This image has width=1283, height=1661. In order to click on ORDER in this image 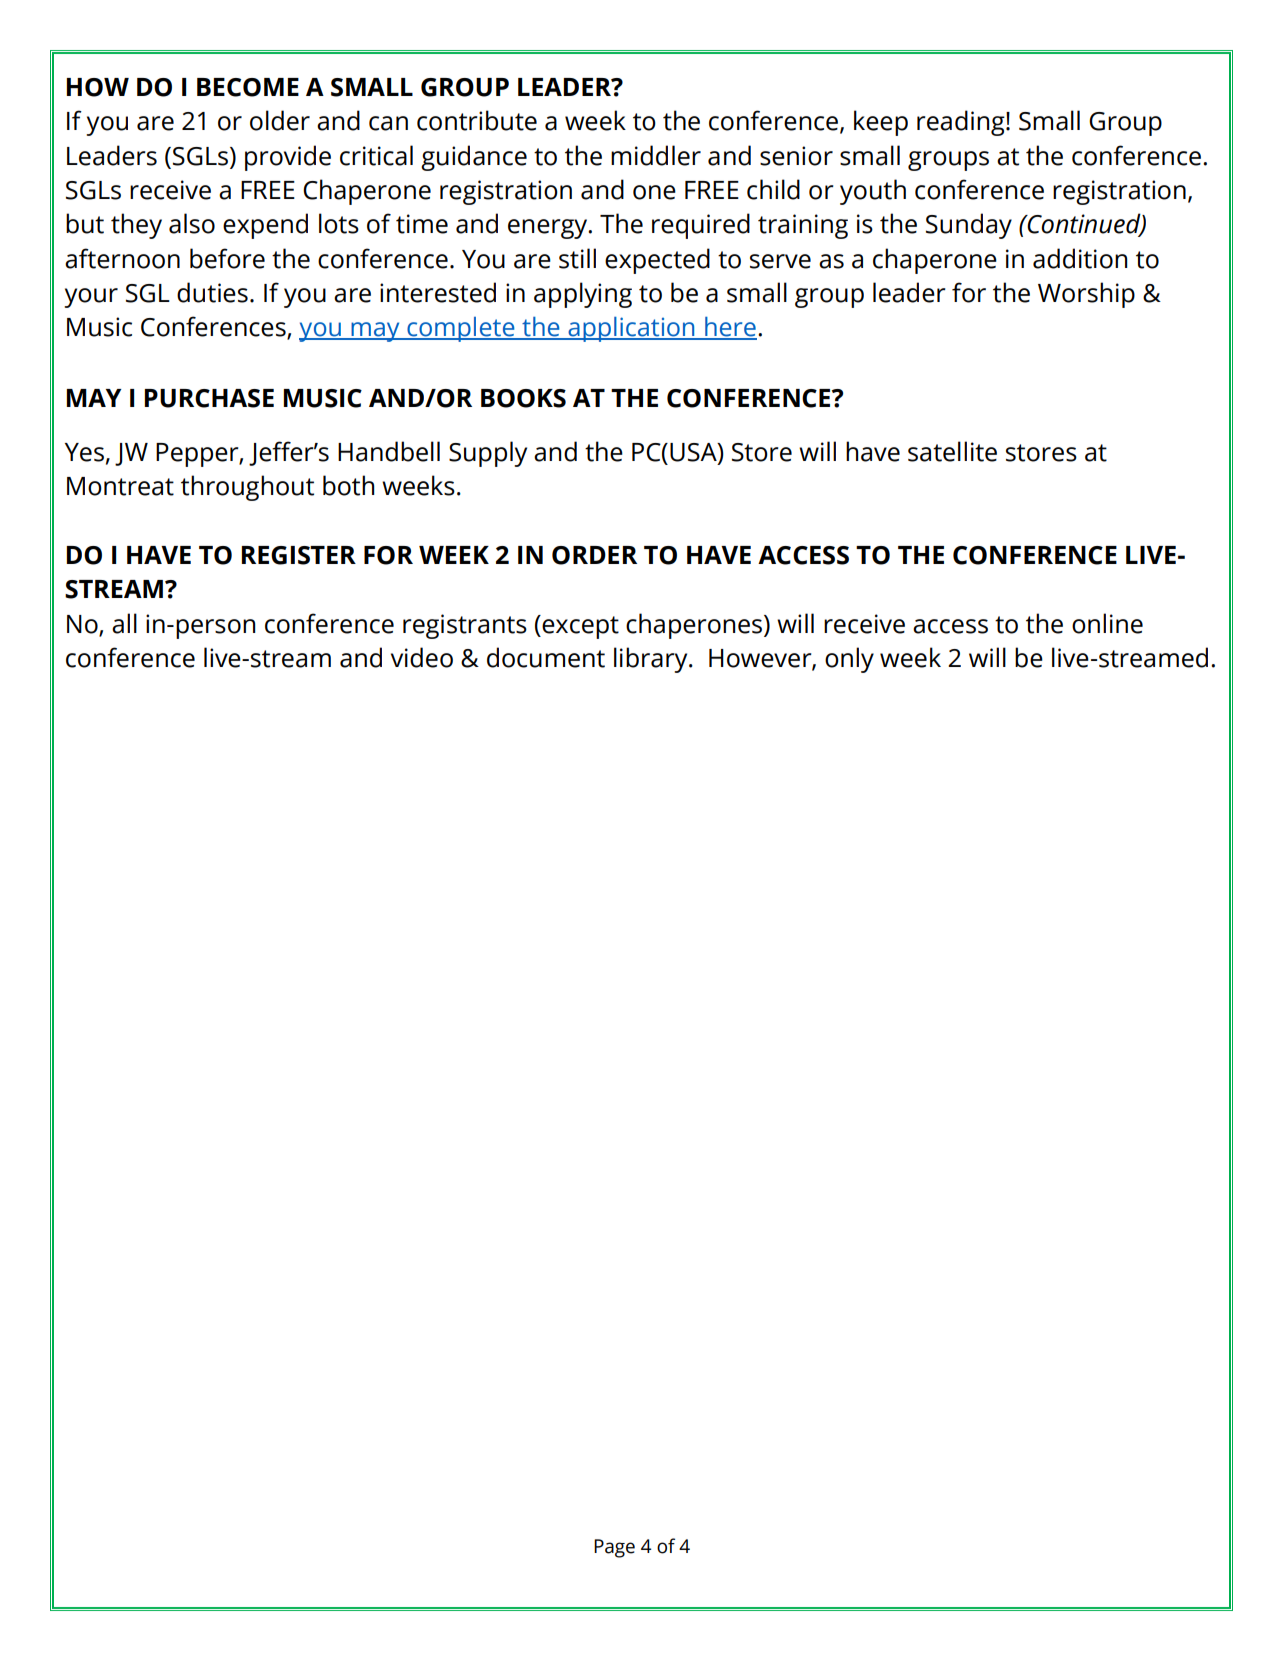, I will do `click(594, 555)`.
